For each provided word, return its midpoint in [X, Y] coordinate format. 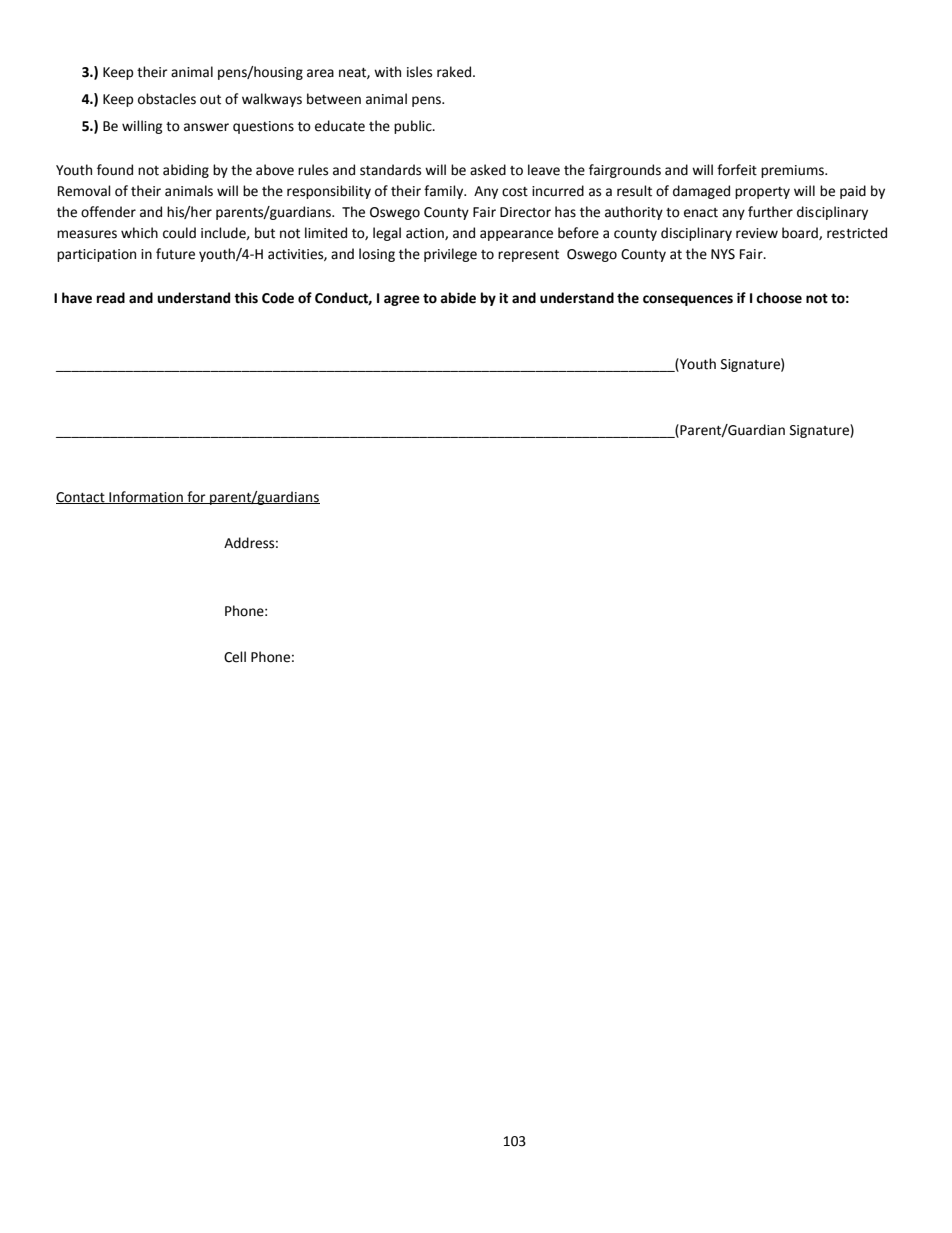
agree [402, 300]
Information [146, 497]
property [762, 193]
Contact [81, 498]
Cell [235, 657]
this [246, 298]
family [445, 192]
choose [779, 298]
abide [458, 298]
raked [455, 72]
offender [108, 212]
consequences [688, 300]
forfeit [737, 170]
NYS [723, 254]
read [111, 298]
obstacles [167, 99]
